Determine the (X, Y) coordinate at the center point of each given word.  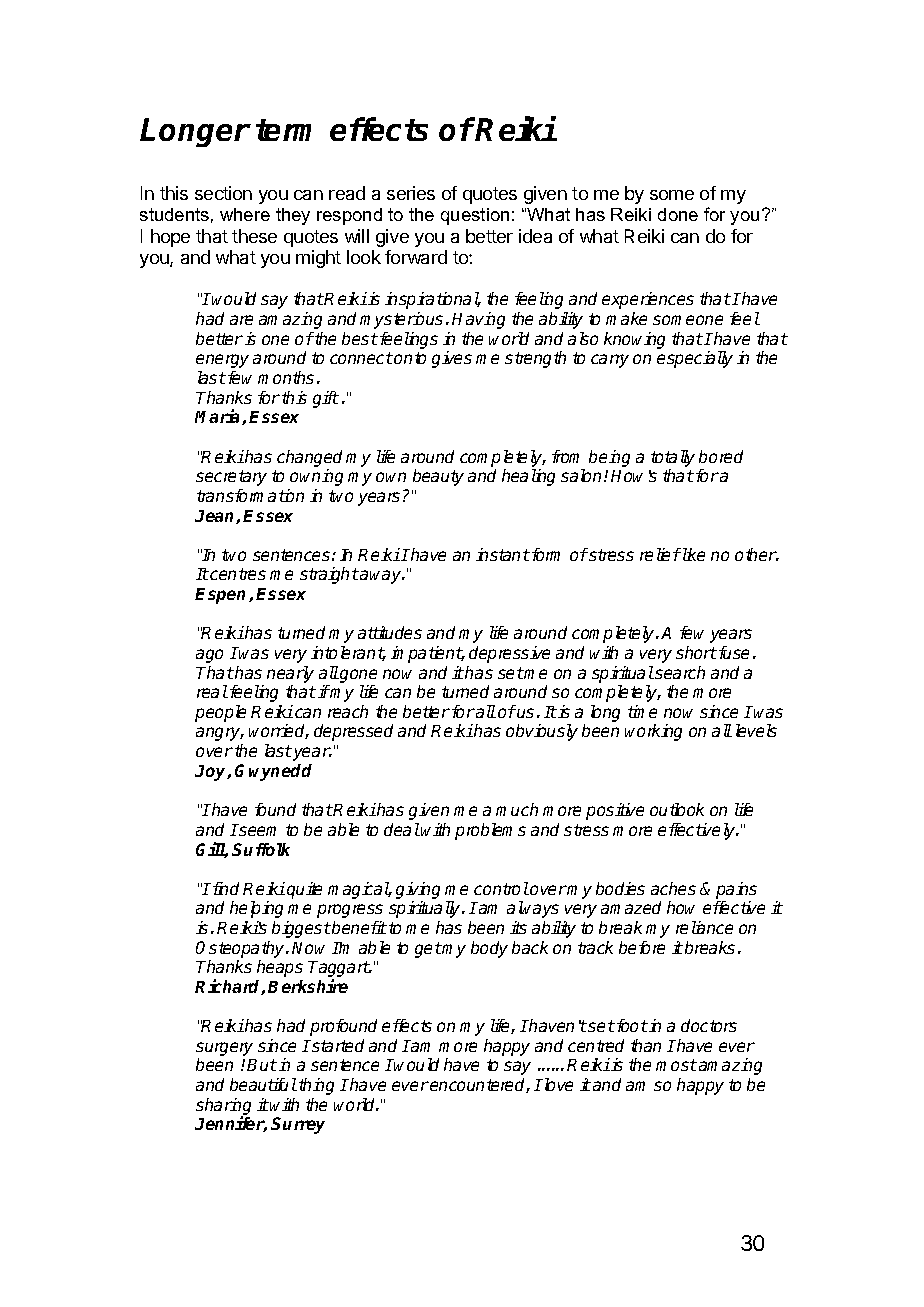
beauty (438, 477)
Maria (219, 417)
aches (673, 888)
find (224, 888)
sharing (223, 1108)
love (557, 1084)
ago (209, 656)
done (678, 214)
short (696, 652)
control (501, 888)
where (245, 214)
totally (673, 458)
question (475, 216)
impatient (427, 654)
